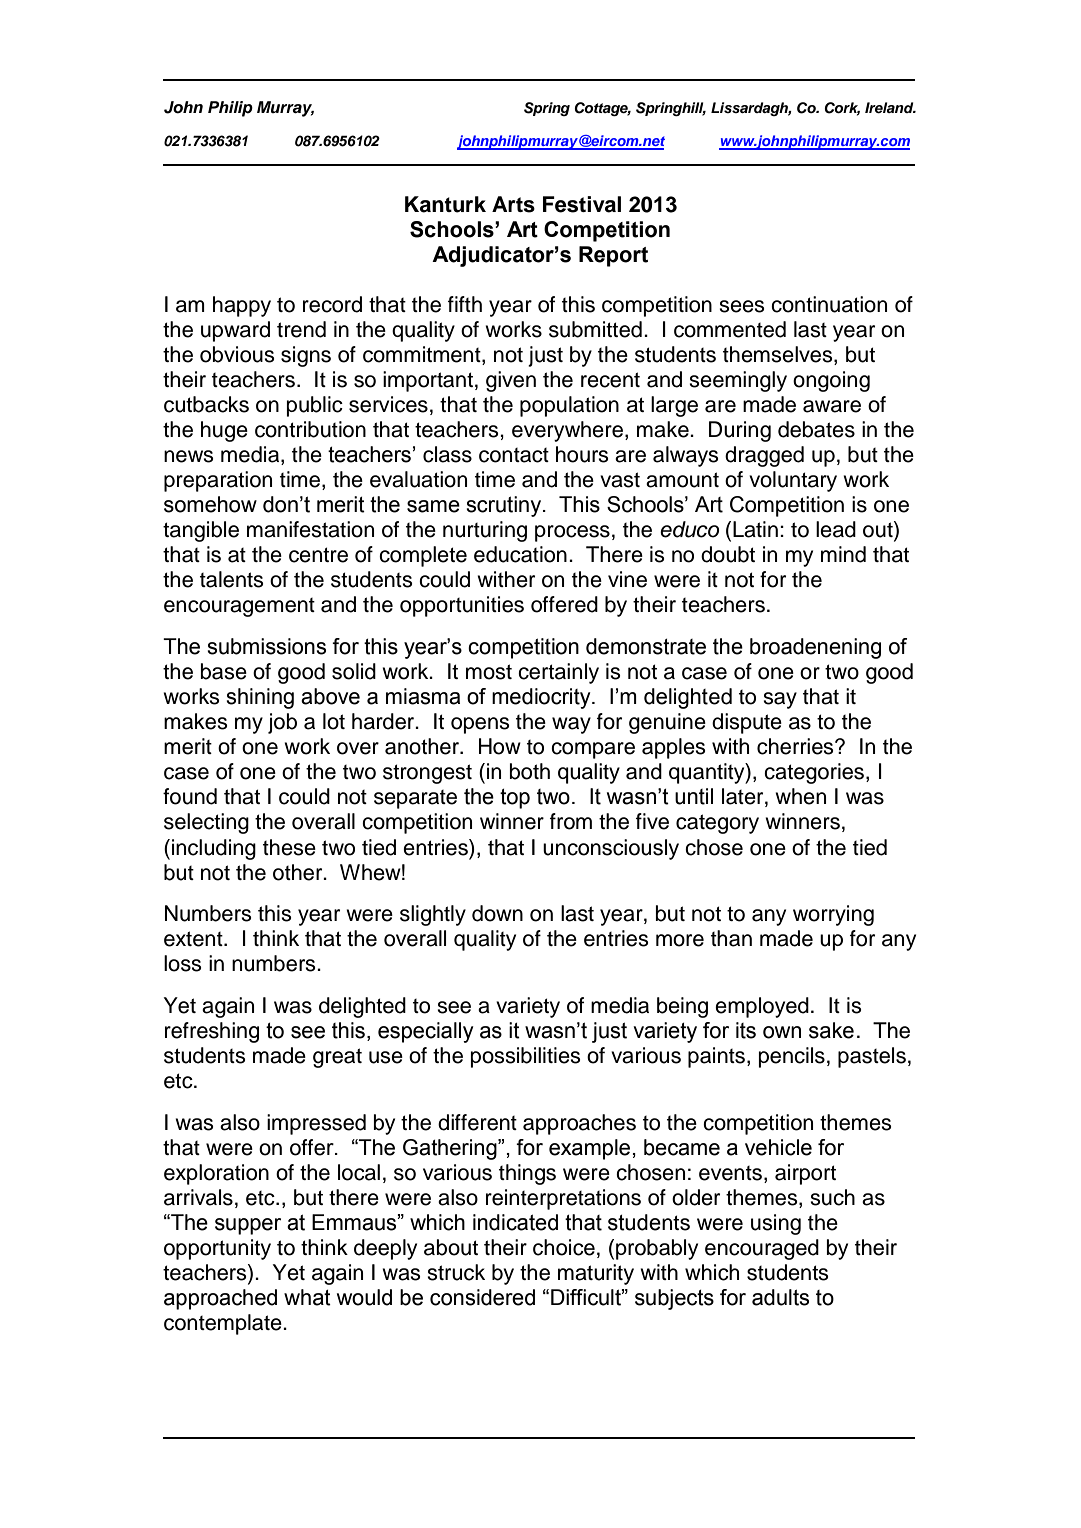 The image size is (1081, 1528). Describe the element at coordinates (542, 698) in the screenshot. I see `mediocrity` at that location.
